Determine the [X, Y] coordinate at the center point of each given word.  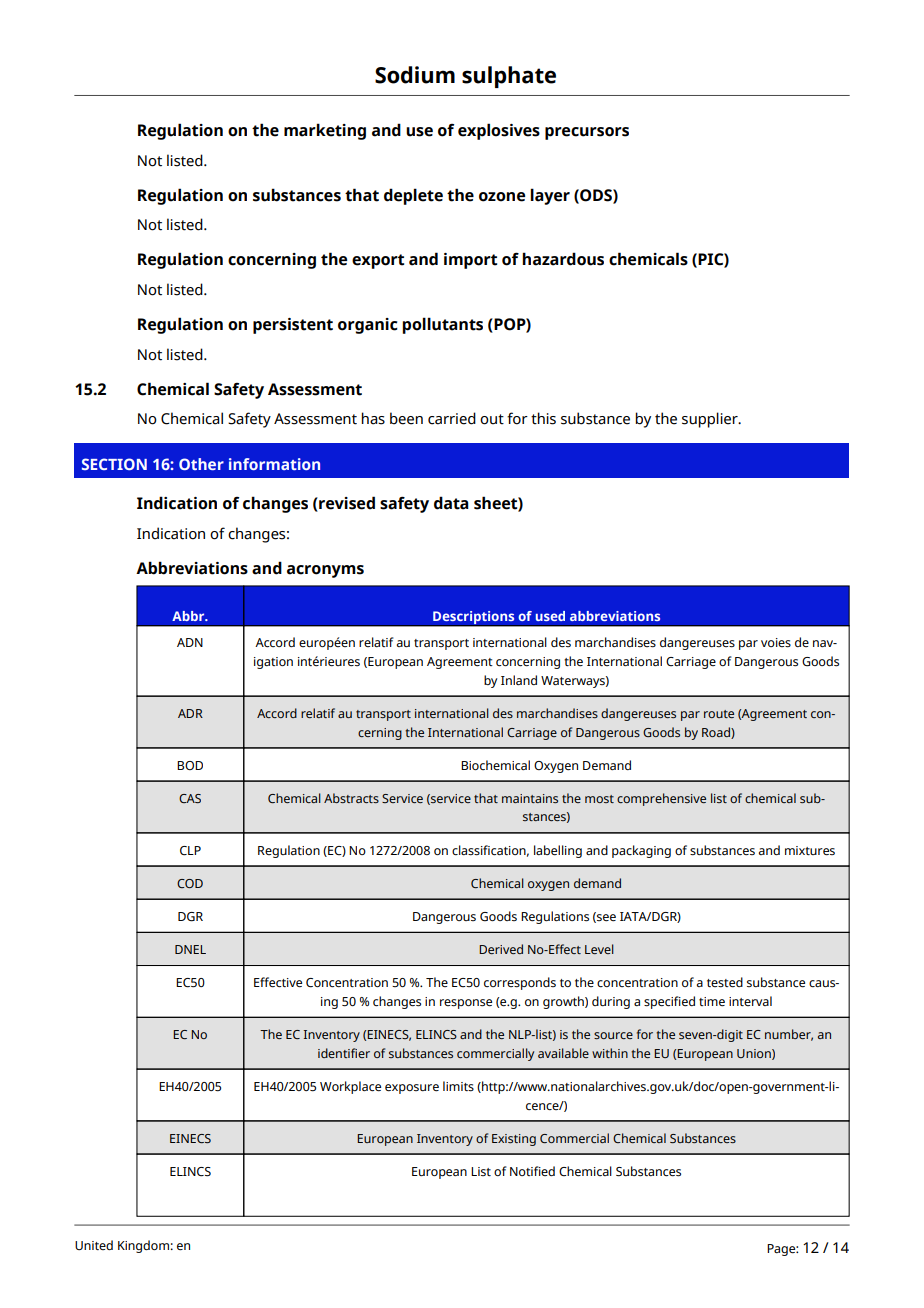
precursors [587, 133]
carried [452, 418]
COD [190, 883]
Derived [501, 949]
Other [201, 464]
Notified [532, 1171]
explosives [499, 131]
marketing [325, 131]
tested [725, 982]
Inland [519, 680]
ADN [190, 642]
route [719, 714]
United [94, 1245]
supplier [711, 420]
